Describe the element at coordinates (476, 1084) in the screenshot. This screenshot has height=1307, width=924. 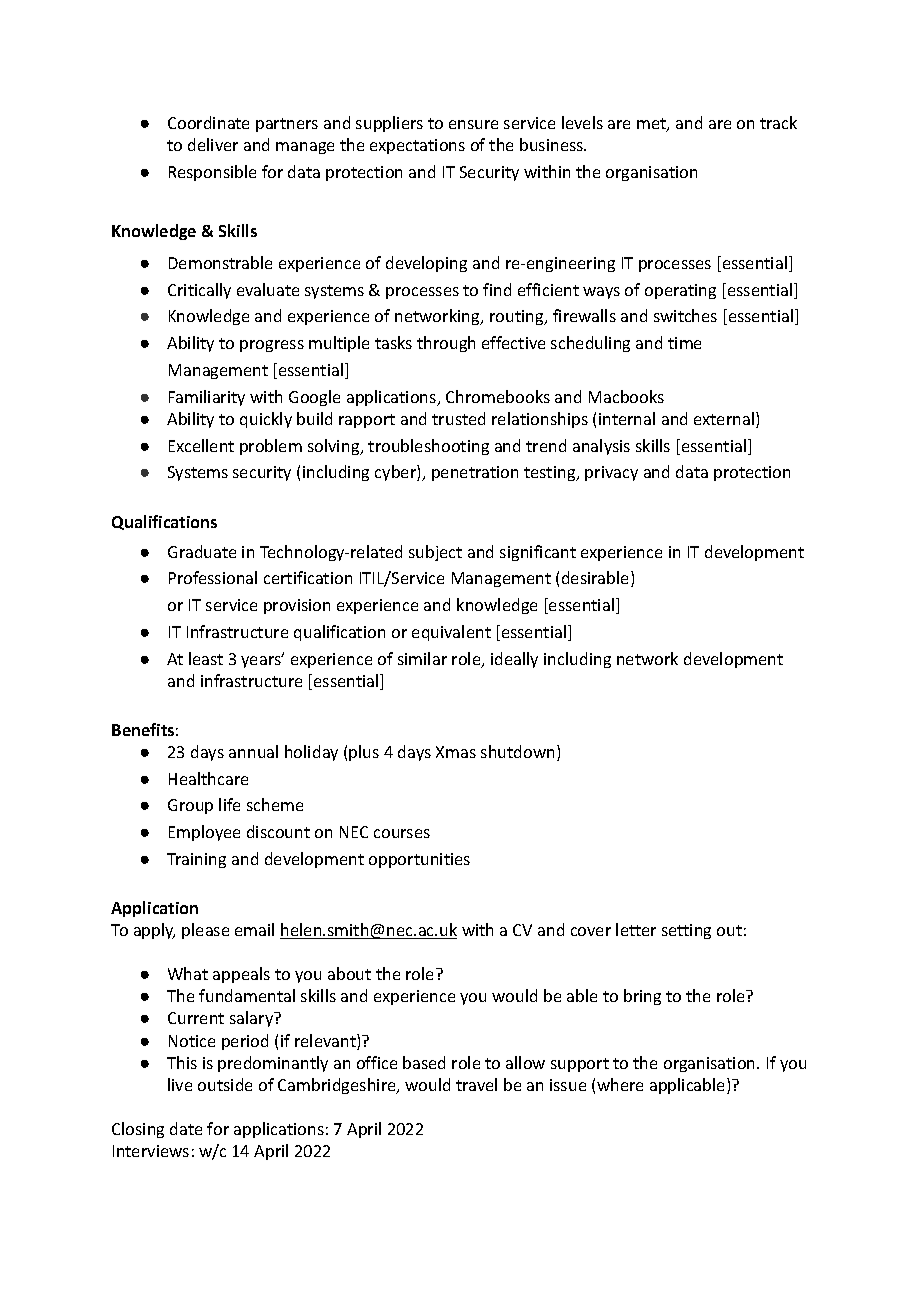
I see `travel` at that location.
